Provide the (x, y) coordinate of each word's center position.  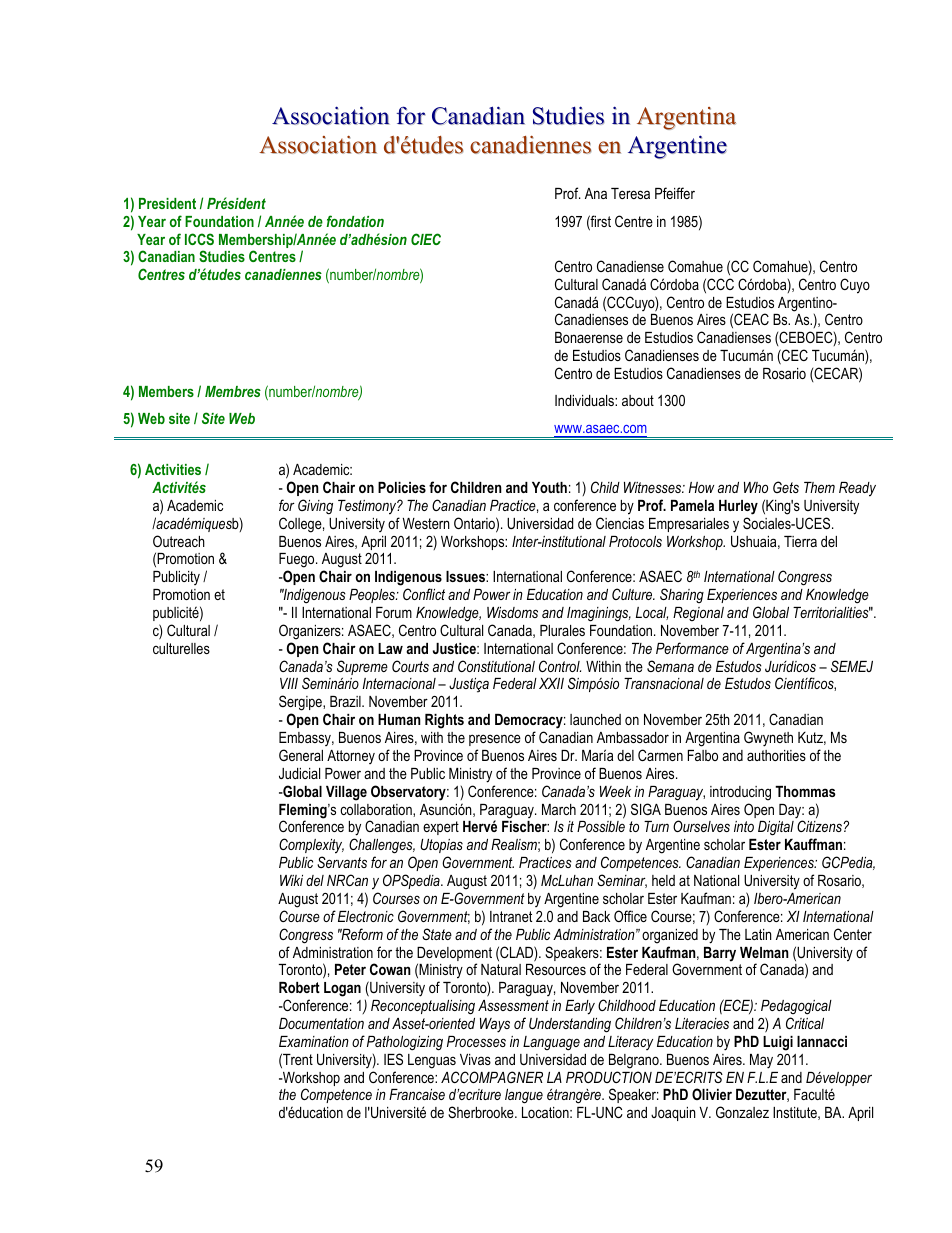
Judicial (299, 773)
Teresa (630, 193)
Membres (233, 391)
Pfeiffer (675, 193)
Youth (549, 487)
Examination (314, 1041)
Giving (315, 507)
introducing (740, 793)
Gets (786, 487)
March (559, 809)
